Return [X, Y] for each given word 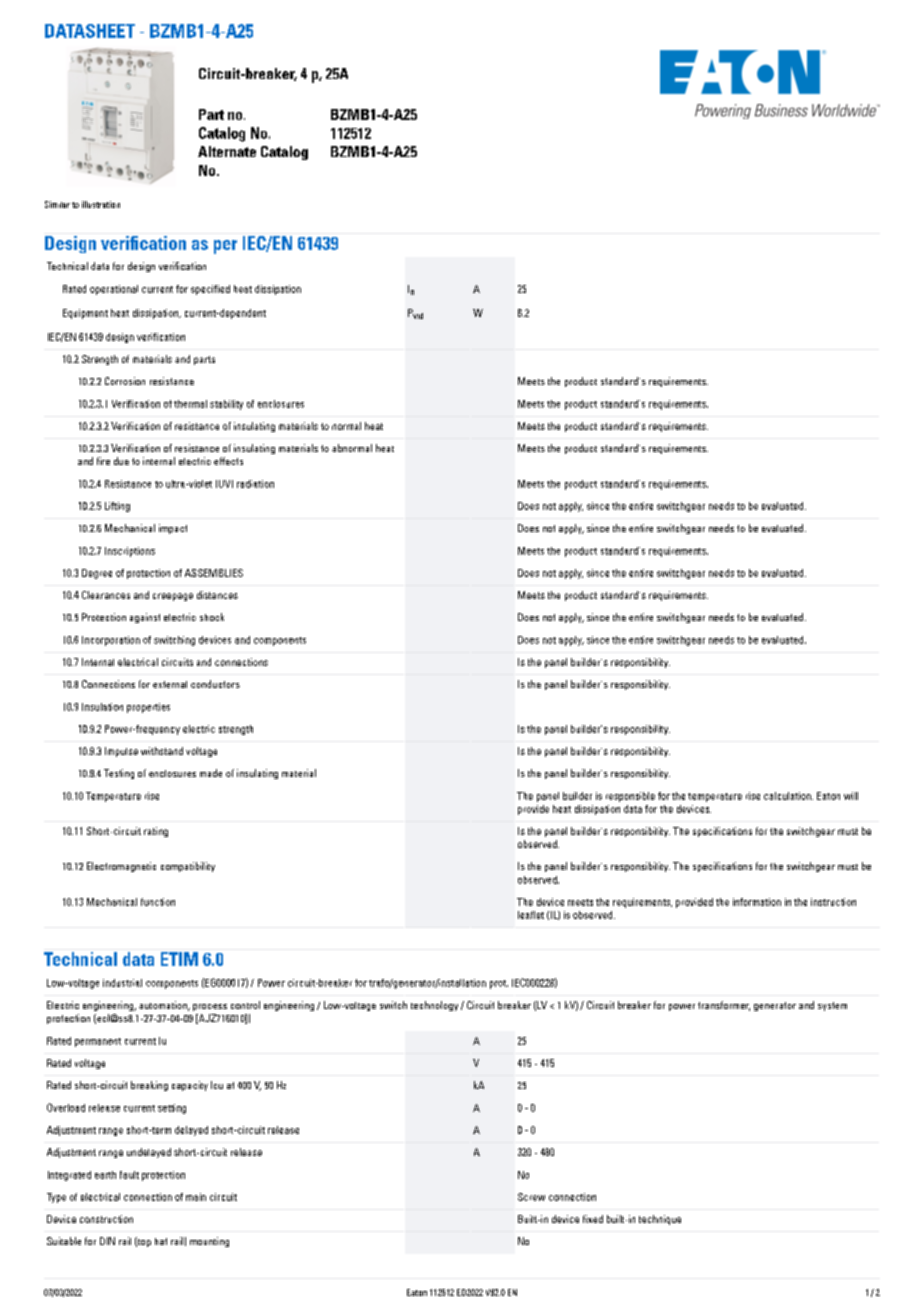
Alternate [227, 151]
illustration [101, 204]
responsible [630, 797]
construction [106, 1219]
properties [148, 708]
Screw [531, 1197]
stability [226, 405]
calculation [788, 796]
